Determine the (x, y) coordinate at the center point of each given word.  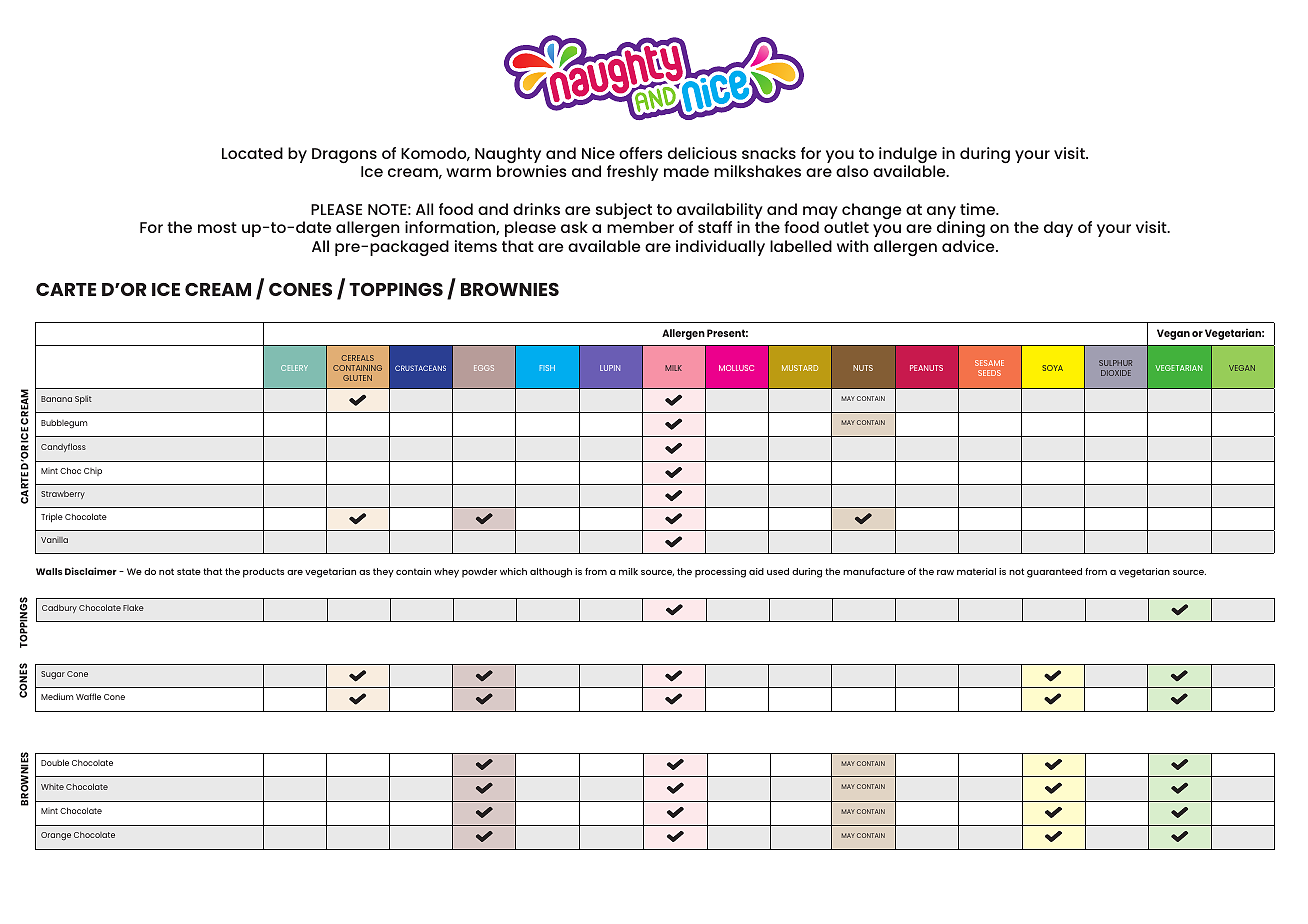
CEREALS (358, 358)
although (551, 573)
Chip (93, 472)
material (976, 571)
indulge (908, 156)
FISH (547, 368)
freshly (632, 173)
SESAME (989, 363)
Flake (133, 607)
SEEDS (989, 373)
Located (252, 153)
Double (55, 762)
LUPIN (610, 368)
